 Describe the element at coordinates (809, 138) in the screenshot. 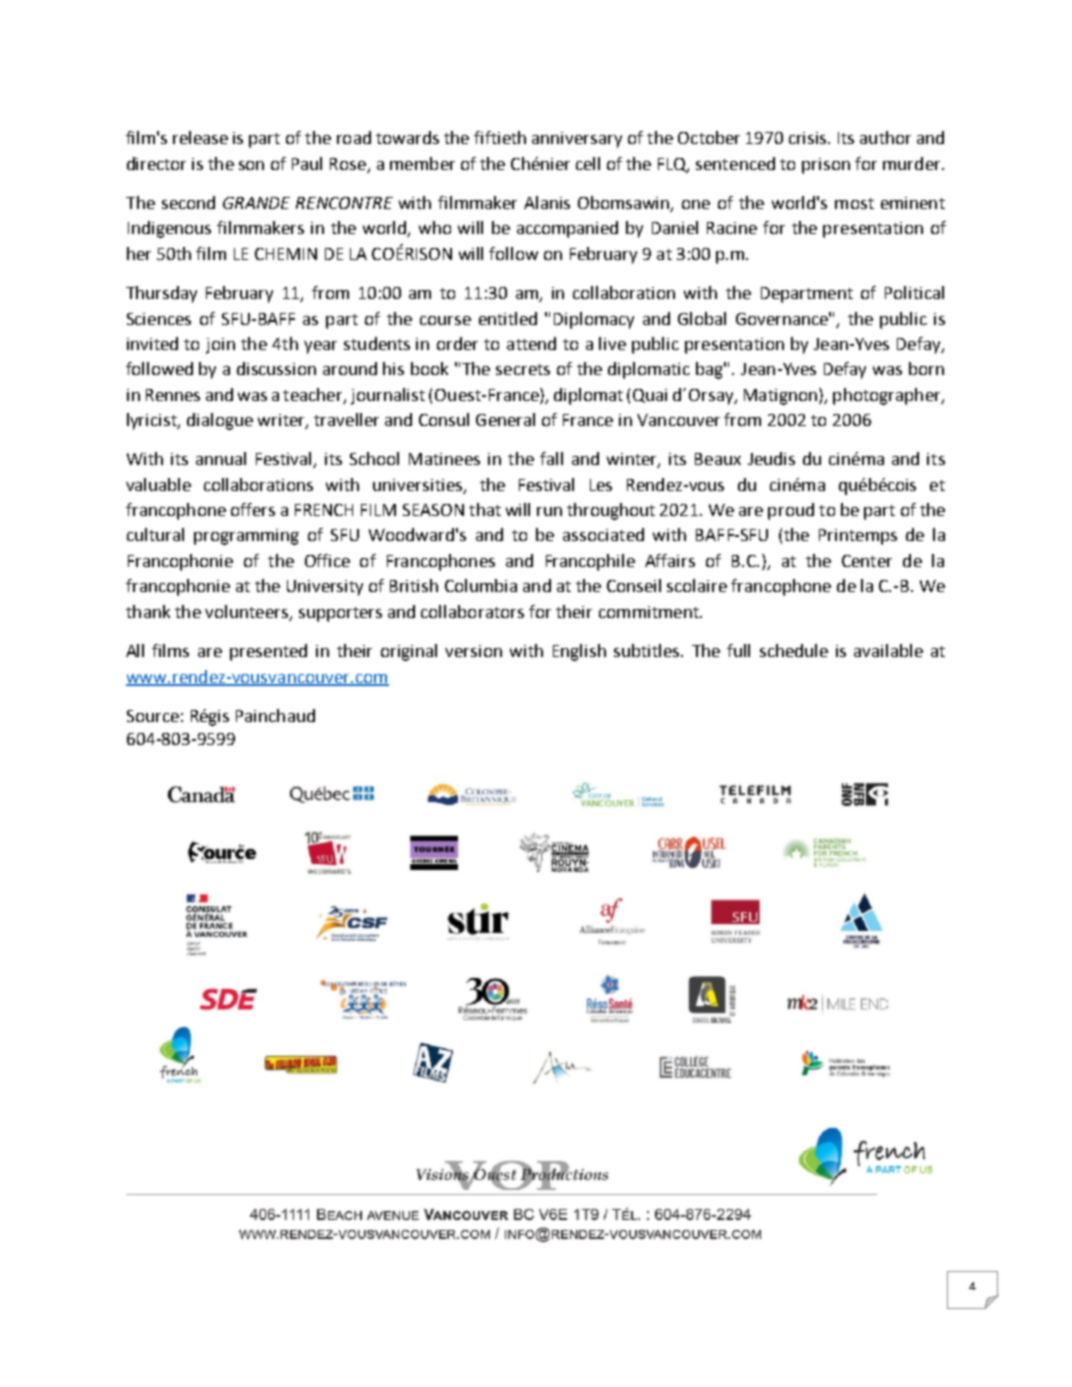

I see `crisis` at that location.
